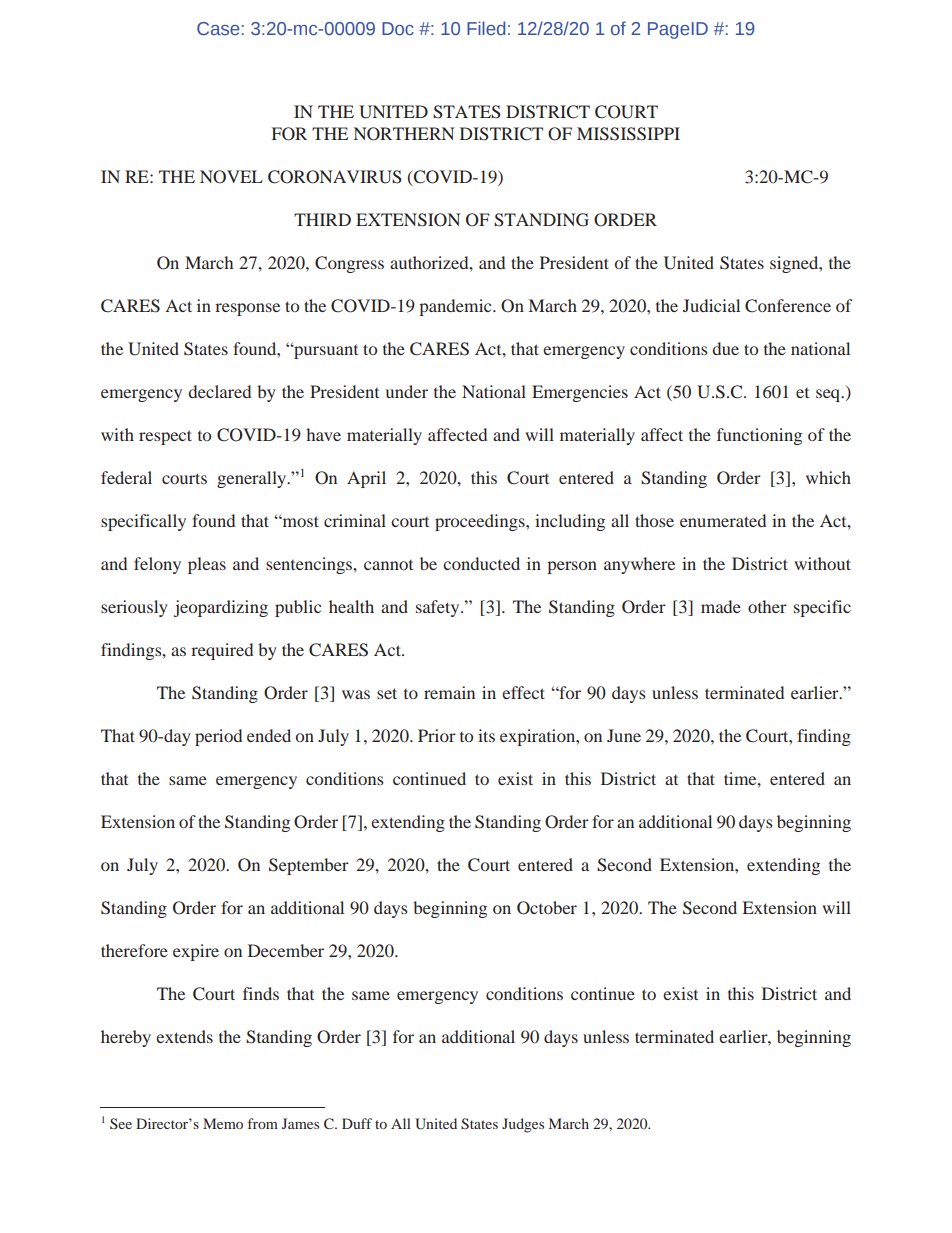 The image size is (952, 1233). What do you see at coordinates (767, 606) in the image?
I see `other` at bounding box center [767, 606].
